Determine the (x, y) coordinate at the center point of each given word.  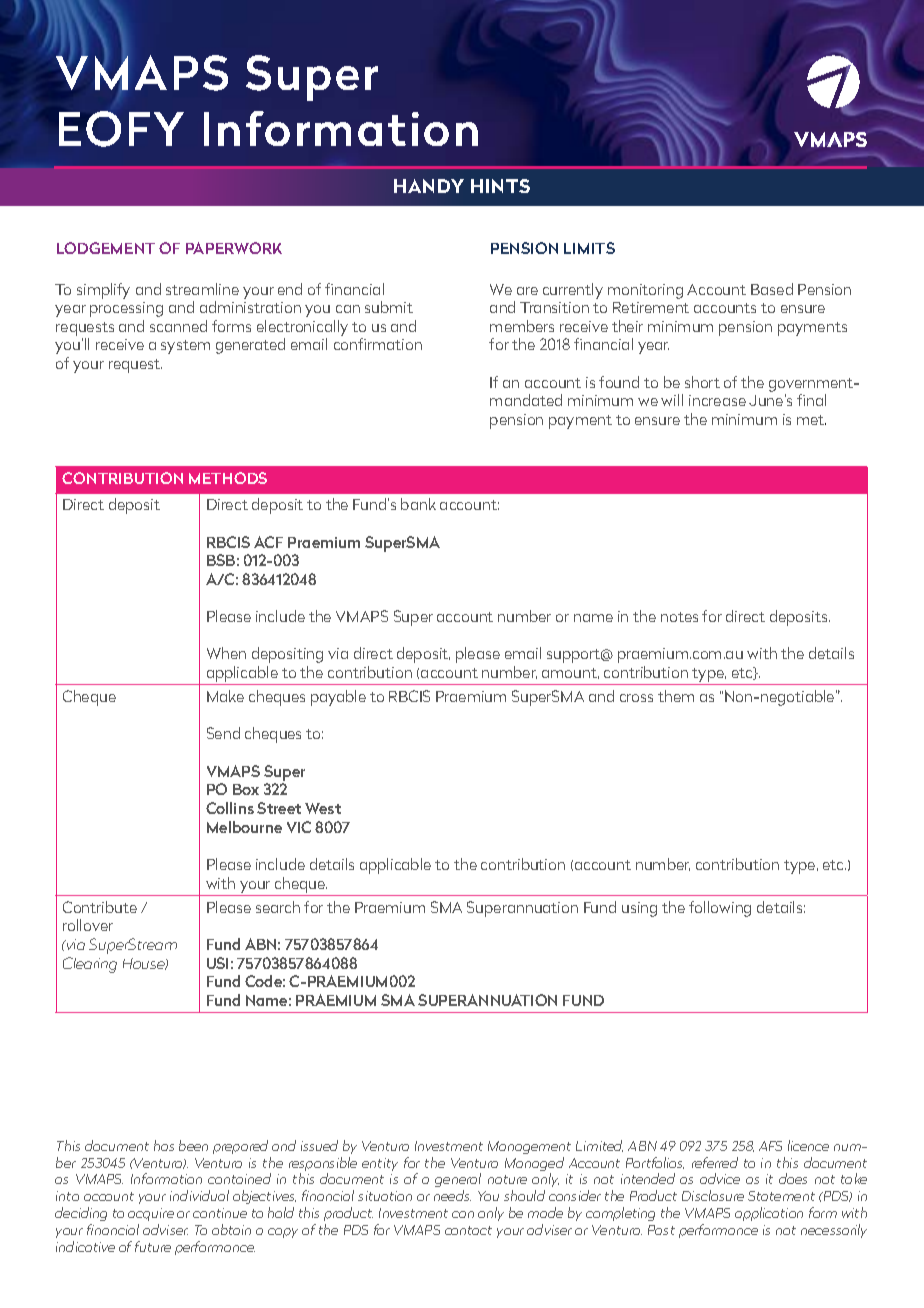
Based (772, 289)
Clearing (90, 965)
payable (338, 698)
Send (223, 733)
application (769, 1214)
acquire (151, 1214)
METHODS (228, 478)
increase (717, 400)
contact (468, 1230)
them (676, 696)
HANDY (429, 186)
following (720, 909)
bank (418, 504)
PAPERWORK (234, 248)
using (639, 909)
